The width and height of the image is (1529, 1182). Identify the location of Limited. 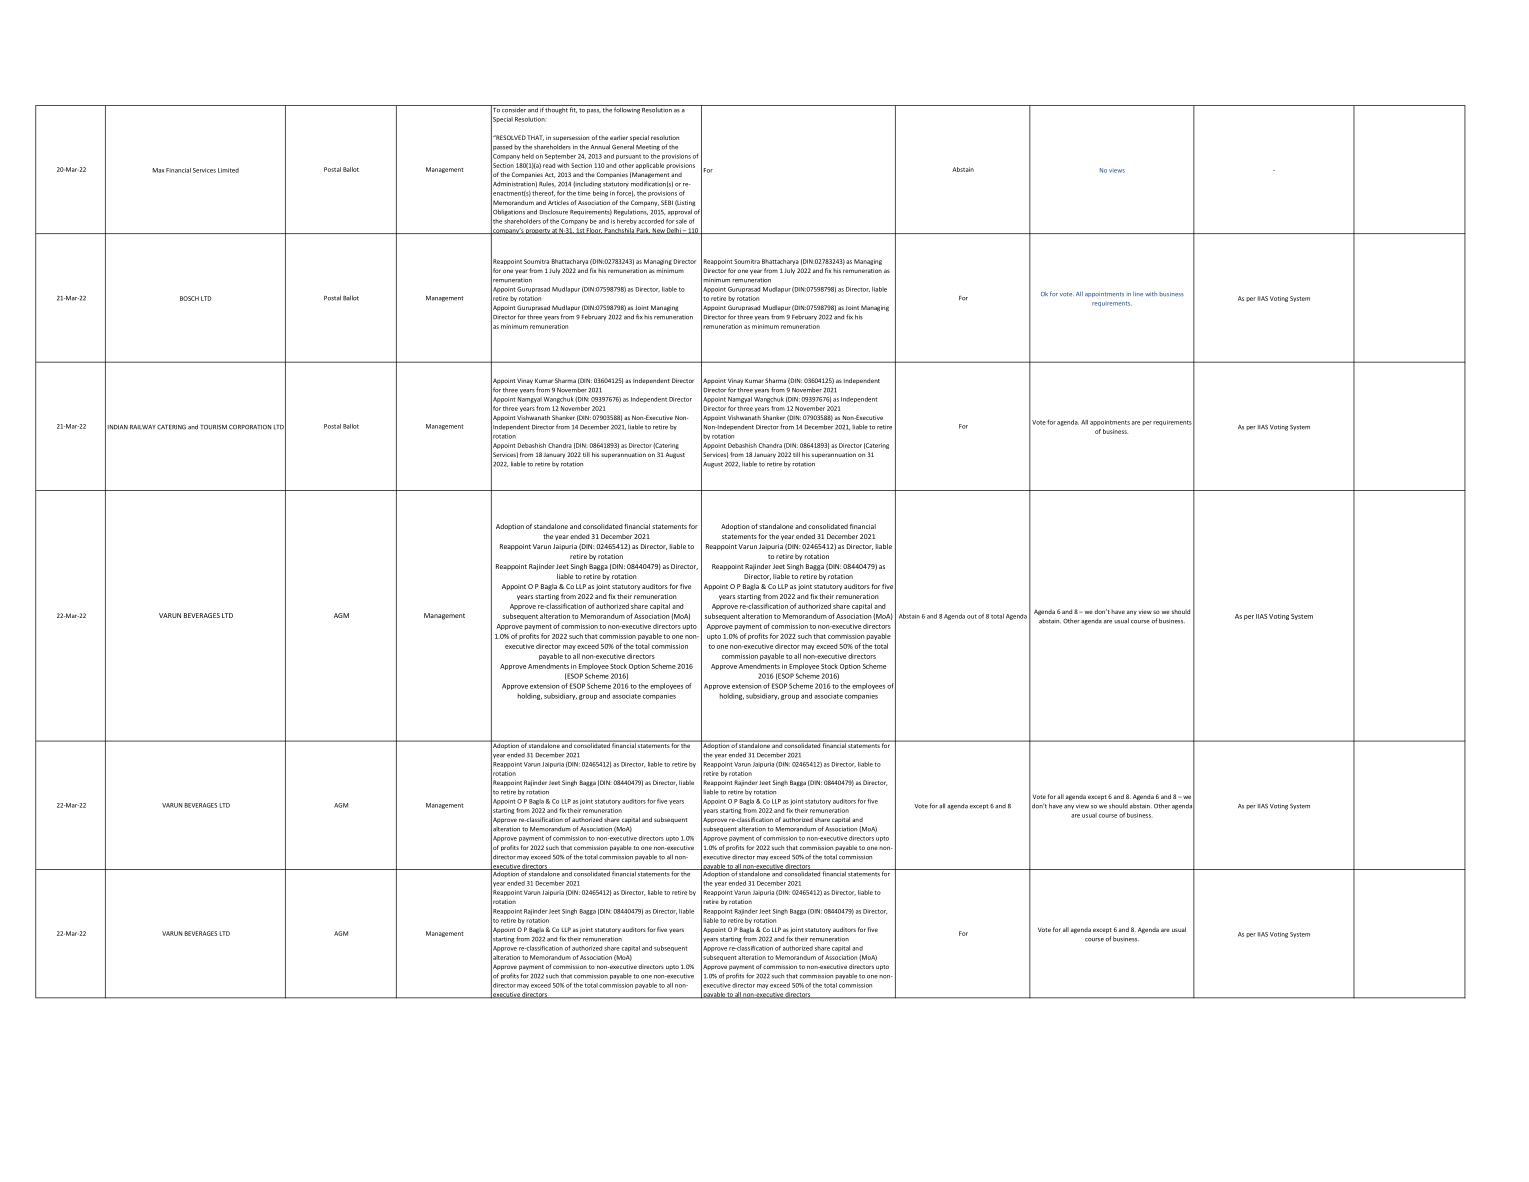
(228, 170).
